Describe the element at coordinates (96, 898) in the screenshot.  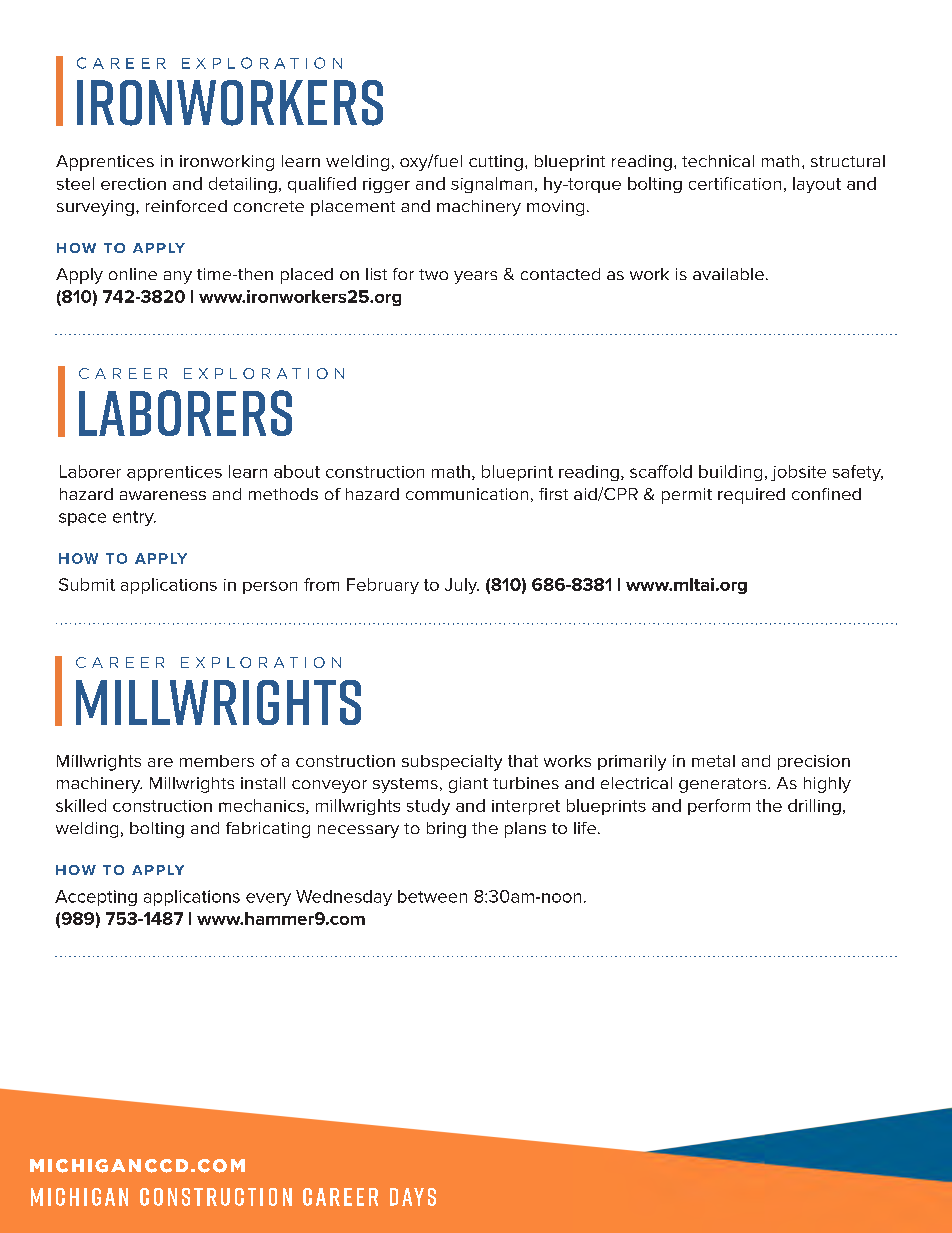
I see `Accepting` at that location.
